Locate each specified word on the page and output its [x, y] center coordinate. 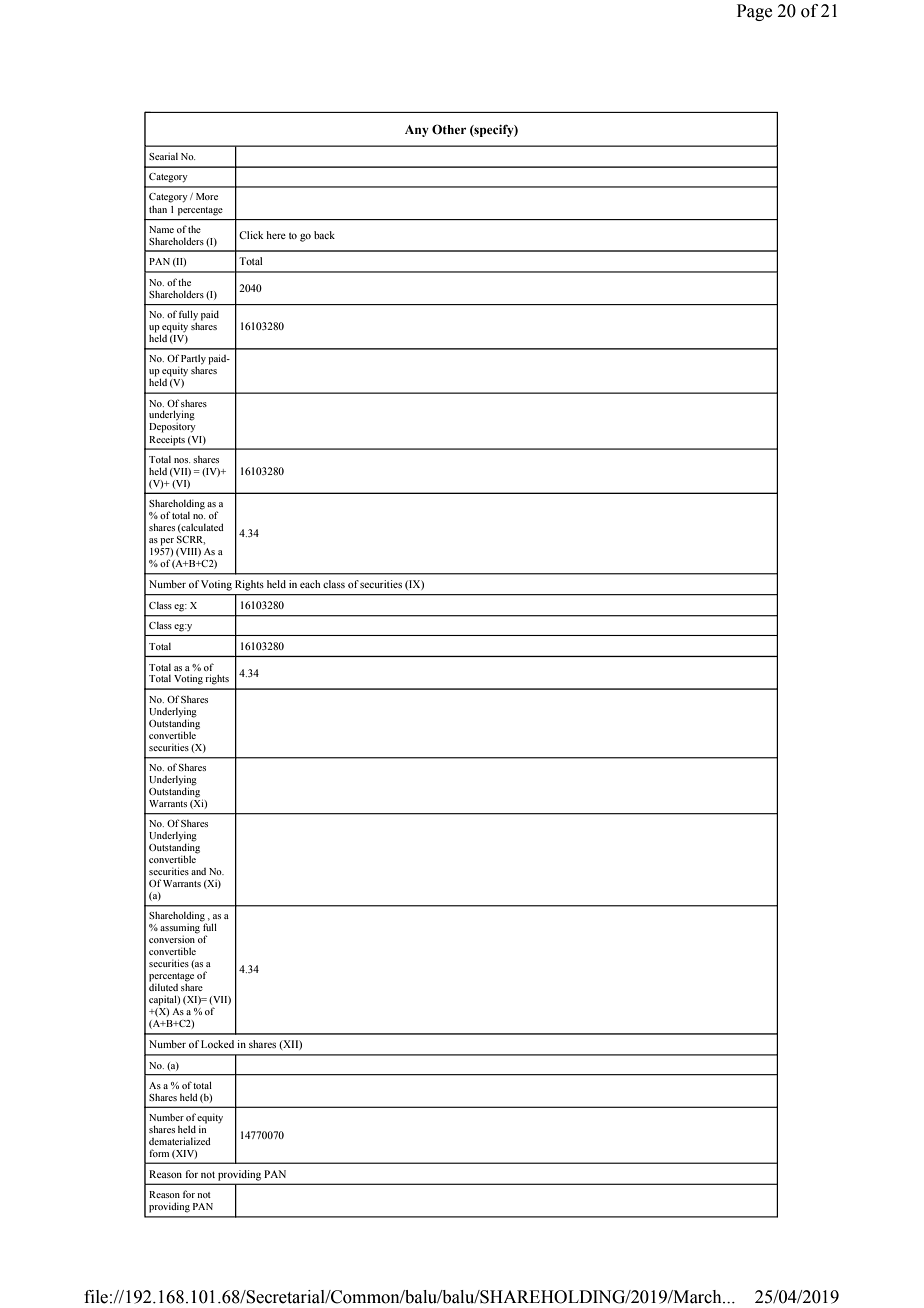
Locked [217, 1044]
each [310, 584]
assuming [180, 929]
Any [417, 131]
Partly [193, 361]
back [324, 235]
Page [754, 12]
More [207, 196]
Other [449, 129]
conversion [172, 939]
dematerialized [180, 1141]
